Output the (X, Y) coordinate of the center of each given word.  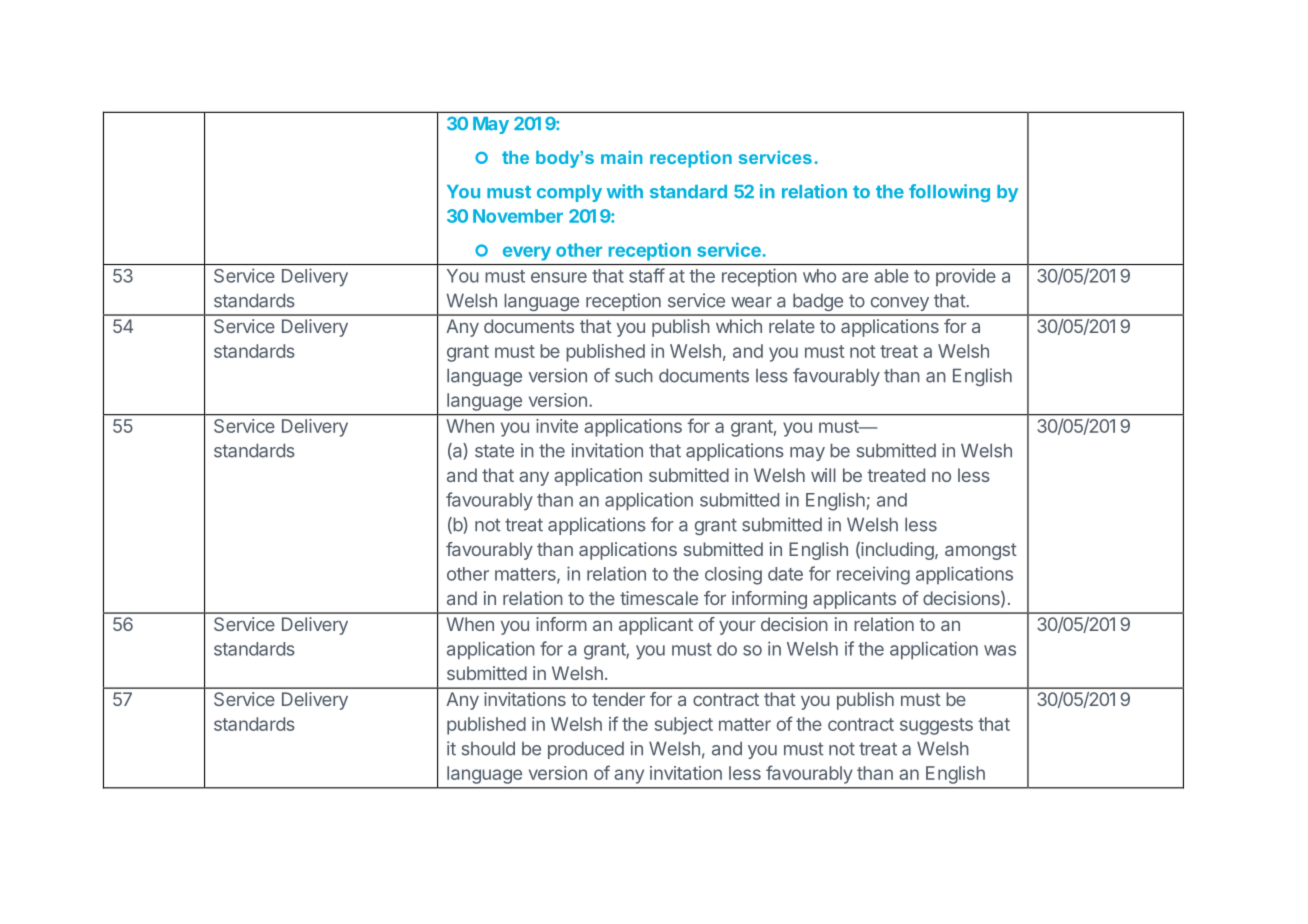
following (949, 193)
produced (586, 750)
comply (569, 193)
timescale (659, 598)
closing (733, 575)
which (739, 326)
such (634, 376)
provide (966, 277)
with (625, 191)
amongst (981, 551)
